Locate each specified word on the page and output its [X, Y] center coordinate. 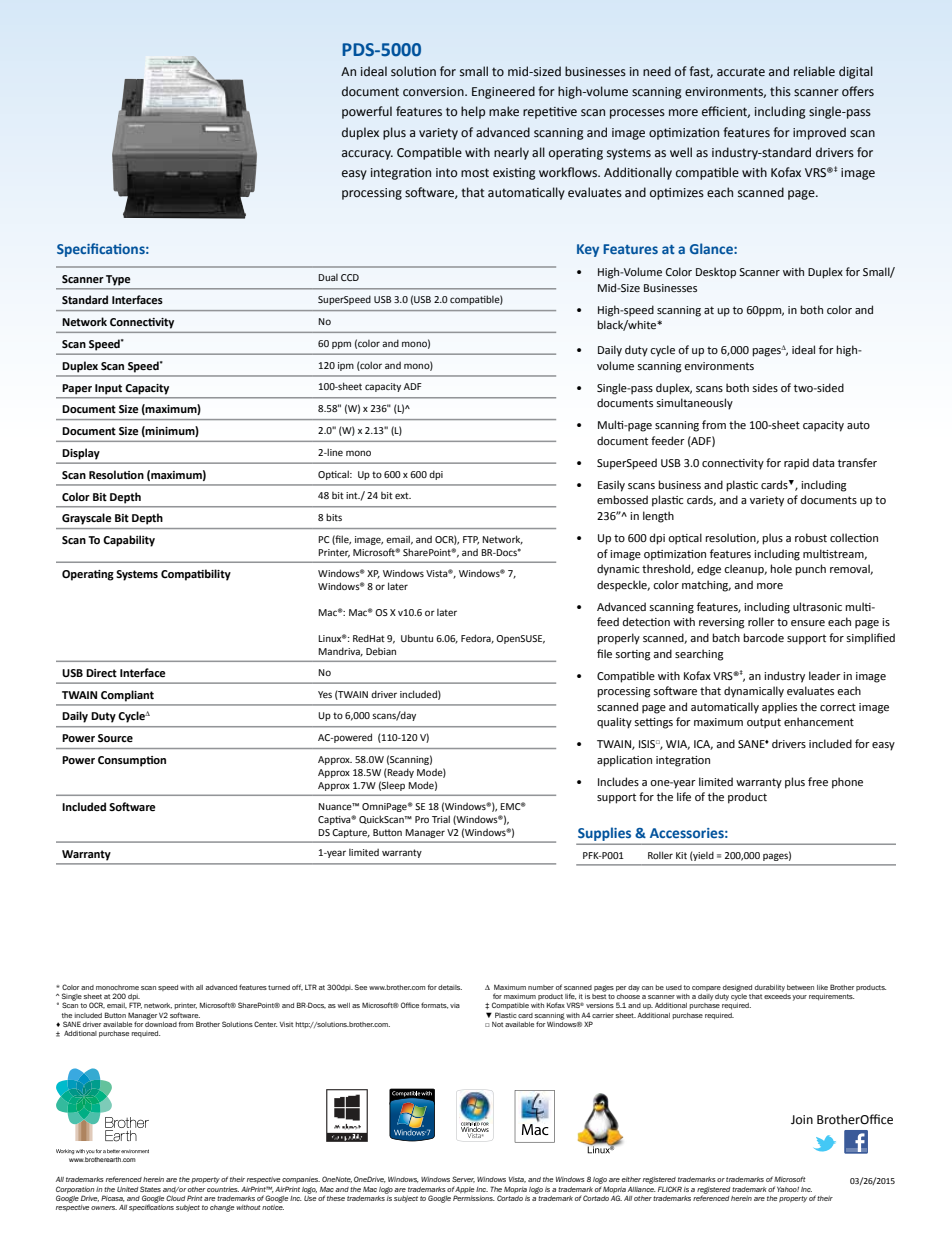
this [780, 91]
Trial [441, 819]
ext [403, 495]
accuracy [367, 155]
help [473, 112]
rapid [796, 464]
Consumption [132, 761]
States [150, 1189]
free [818, 781]
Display [81, 454]
